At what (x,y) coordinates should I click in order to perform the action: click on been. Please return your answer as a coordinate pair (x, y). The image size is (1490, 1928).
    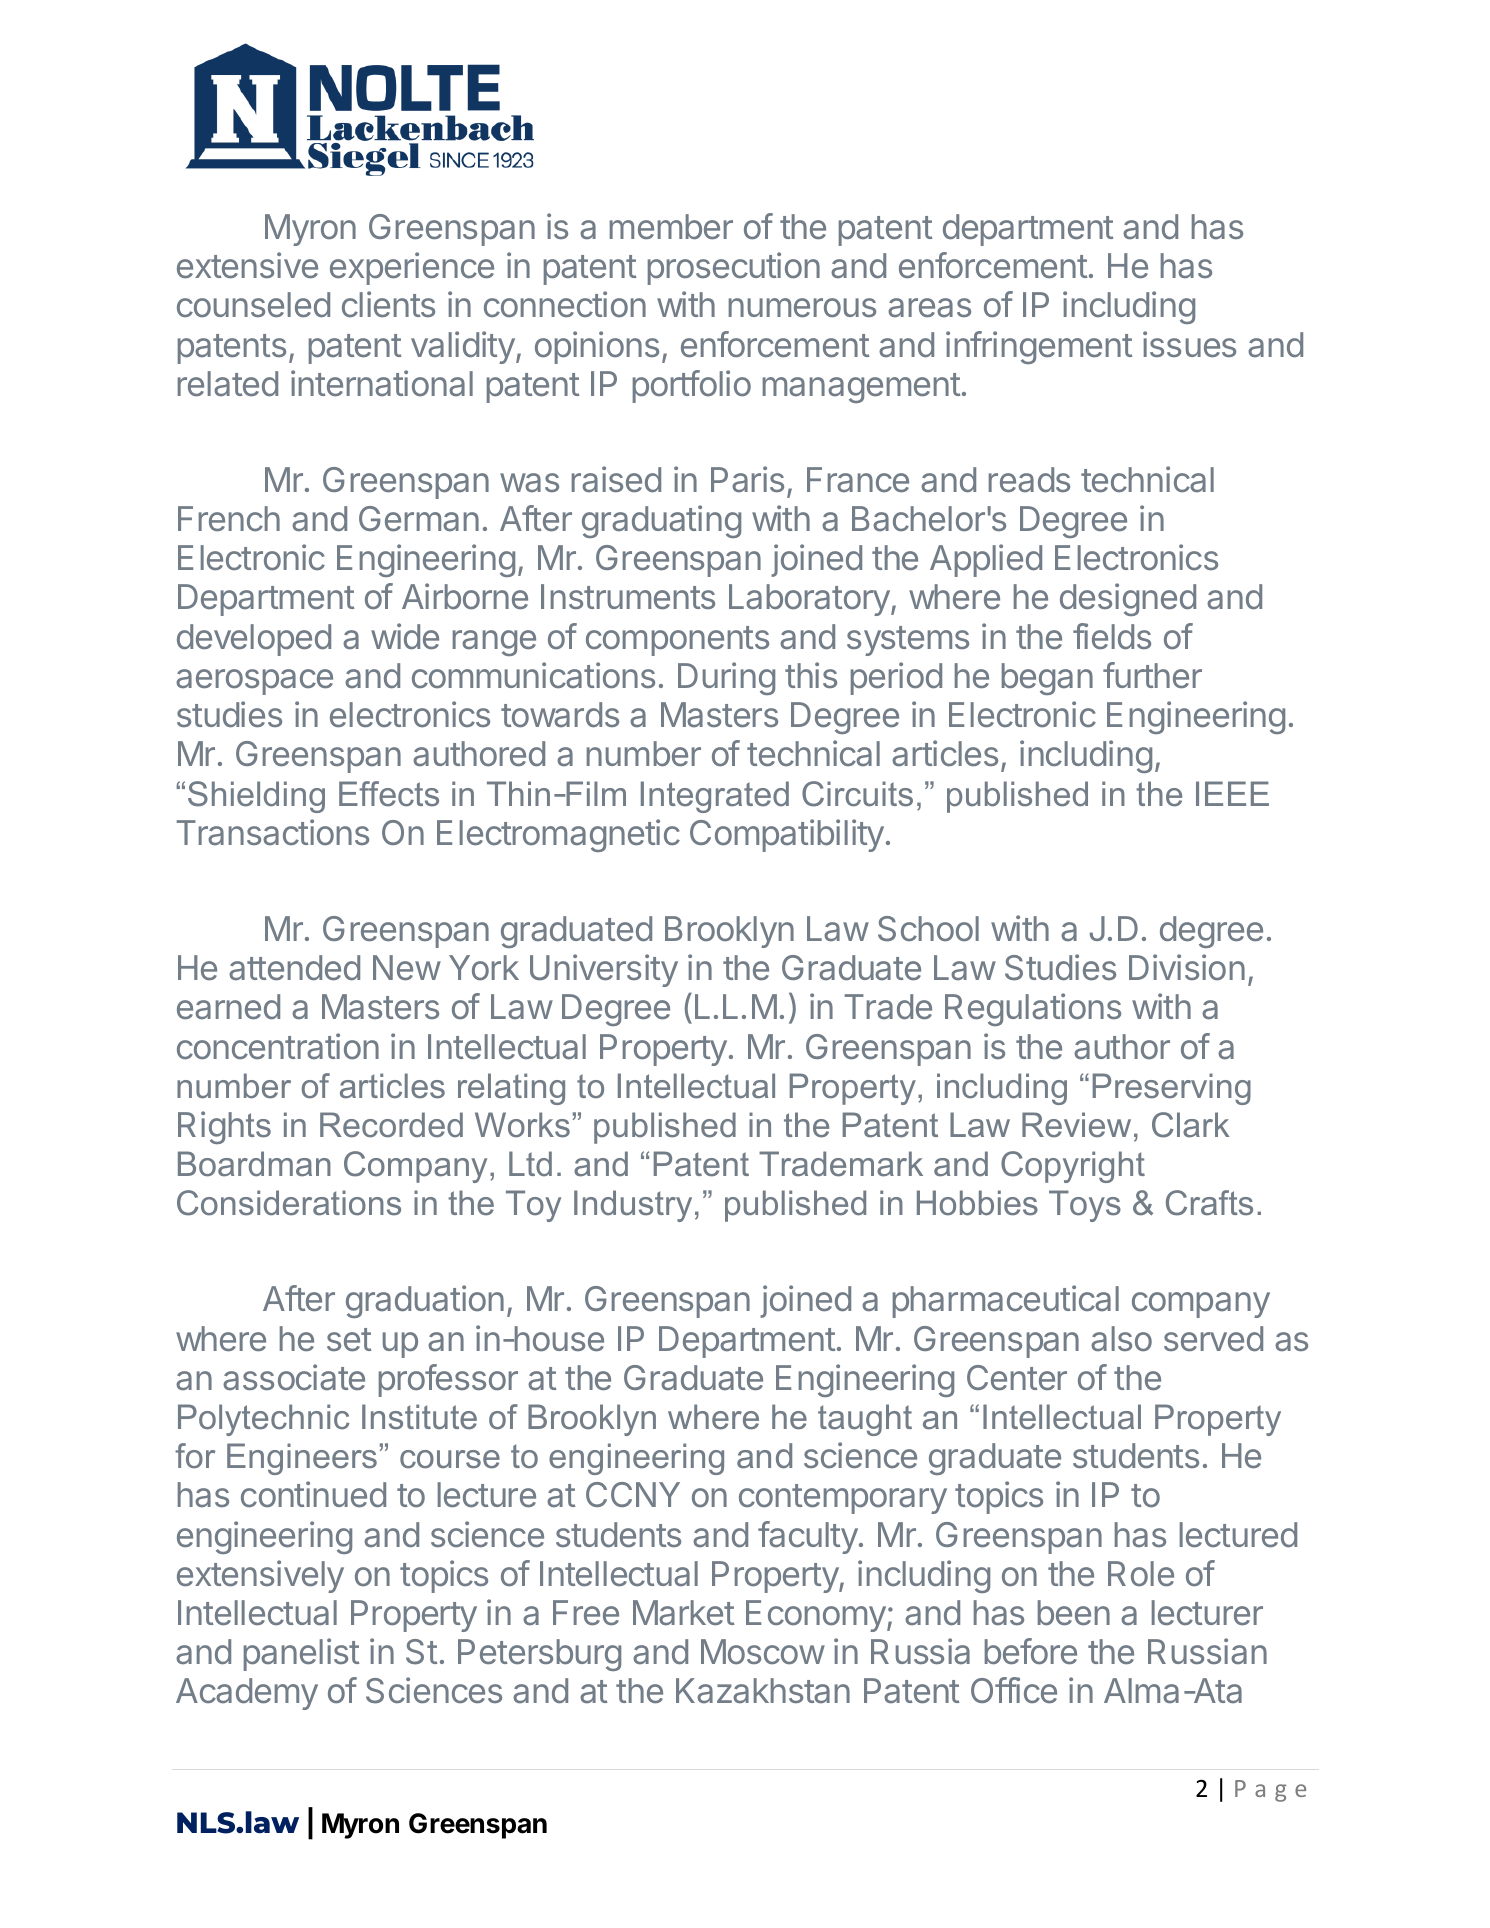
    Looking at the image, I should click on (1074, 1613).
